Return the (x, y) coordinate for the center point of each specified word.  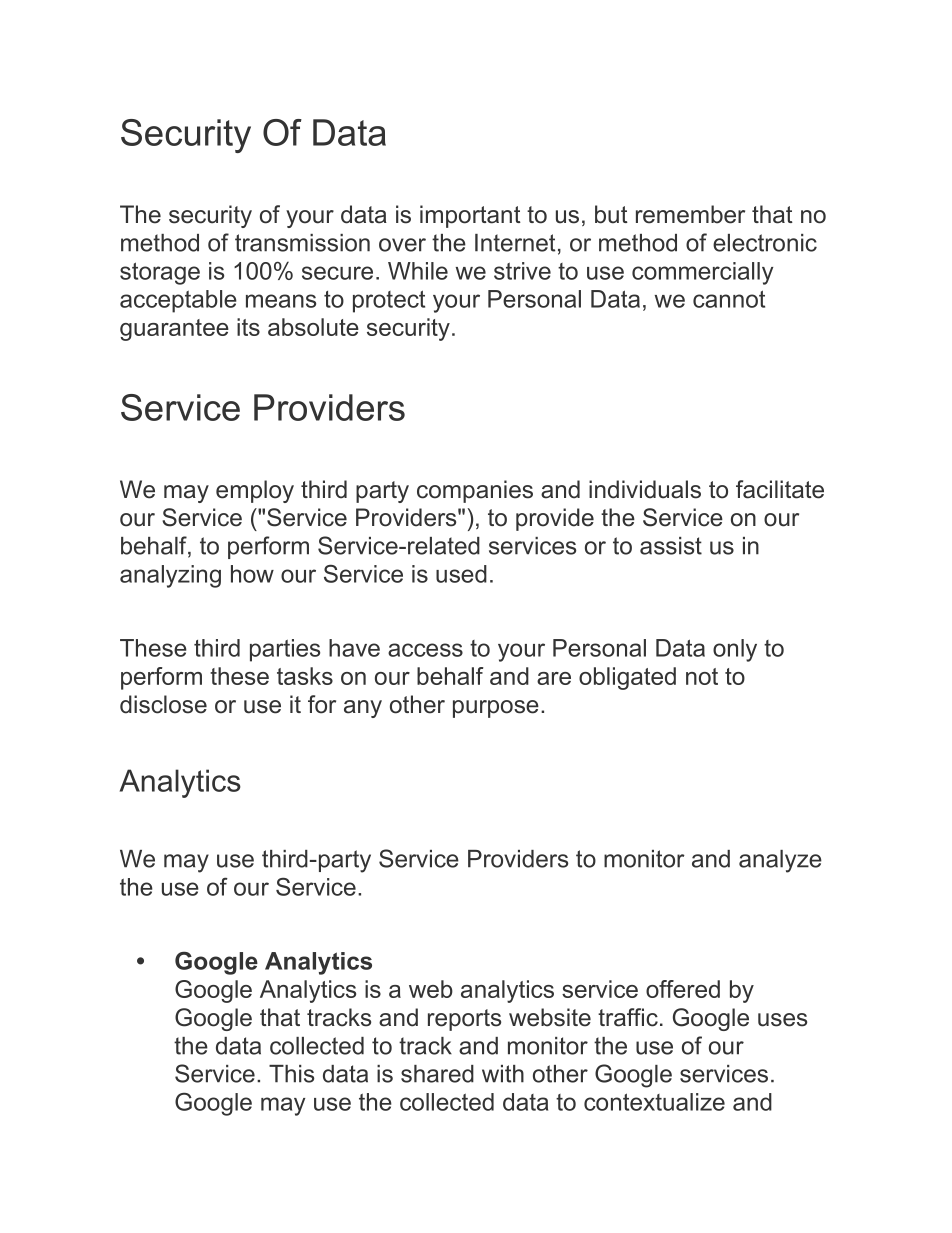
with (503, 1074)
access (425, 650)
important (470, 216)
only (735, 650)
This (291, 1074)
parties (285, 650)
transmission (302, 243)
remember (690, 214)
